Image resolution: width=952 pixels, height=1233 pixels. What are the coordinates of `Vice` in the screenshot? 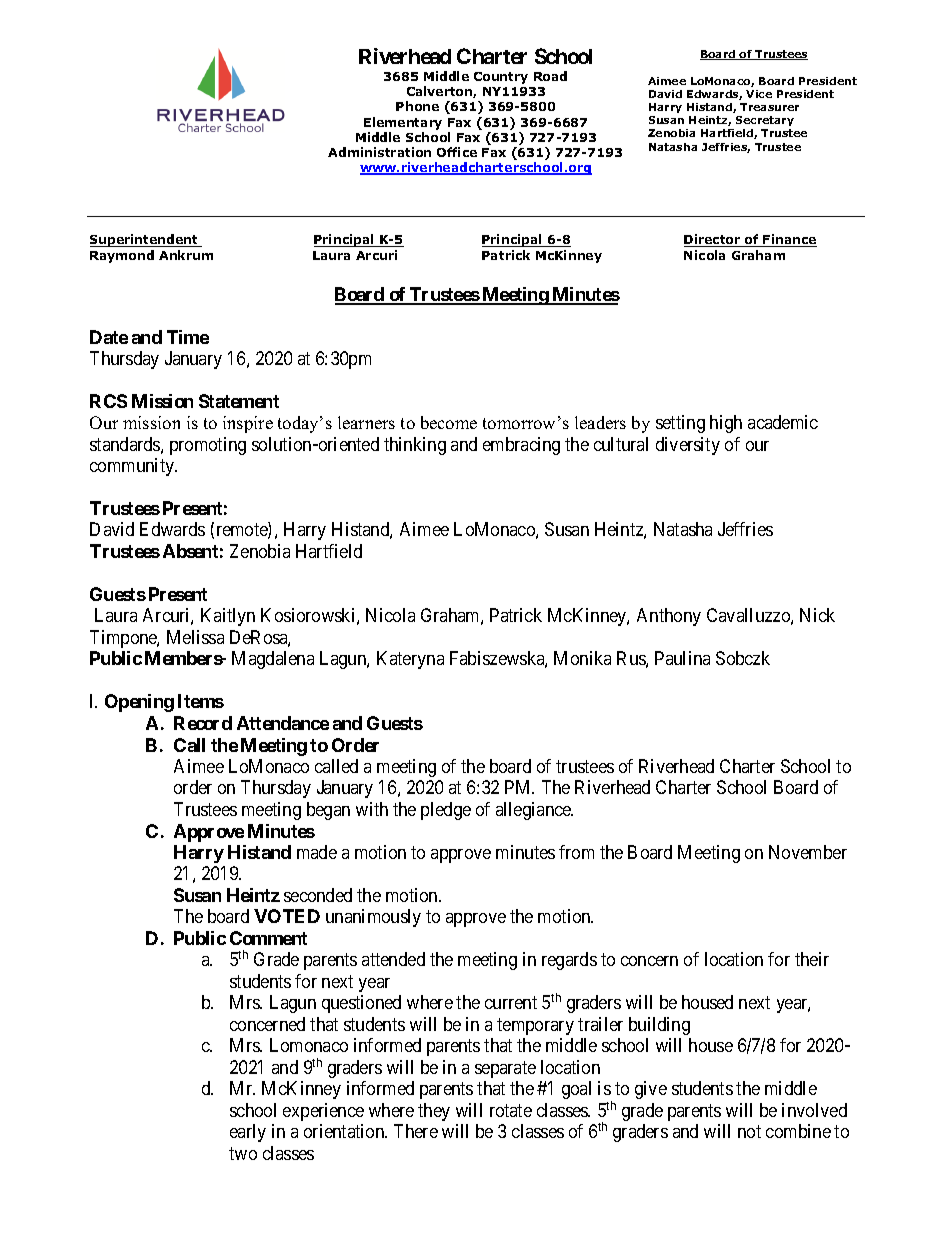 It's located at (759, 94).
